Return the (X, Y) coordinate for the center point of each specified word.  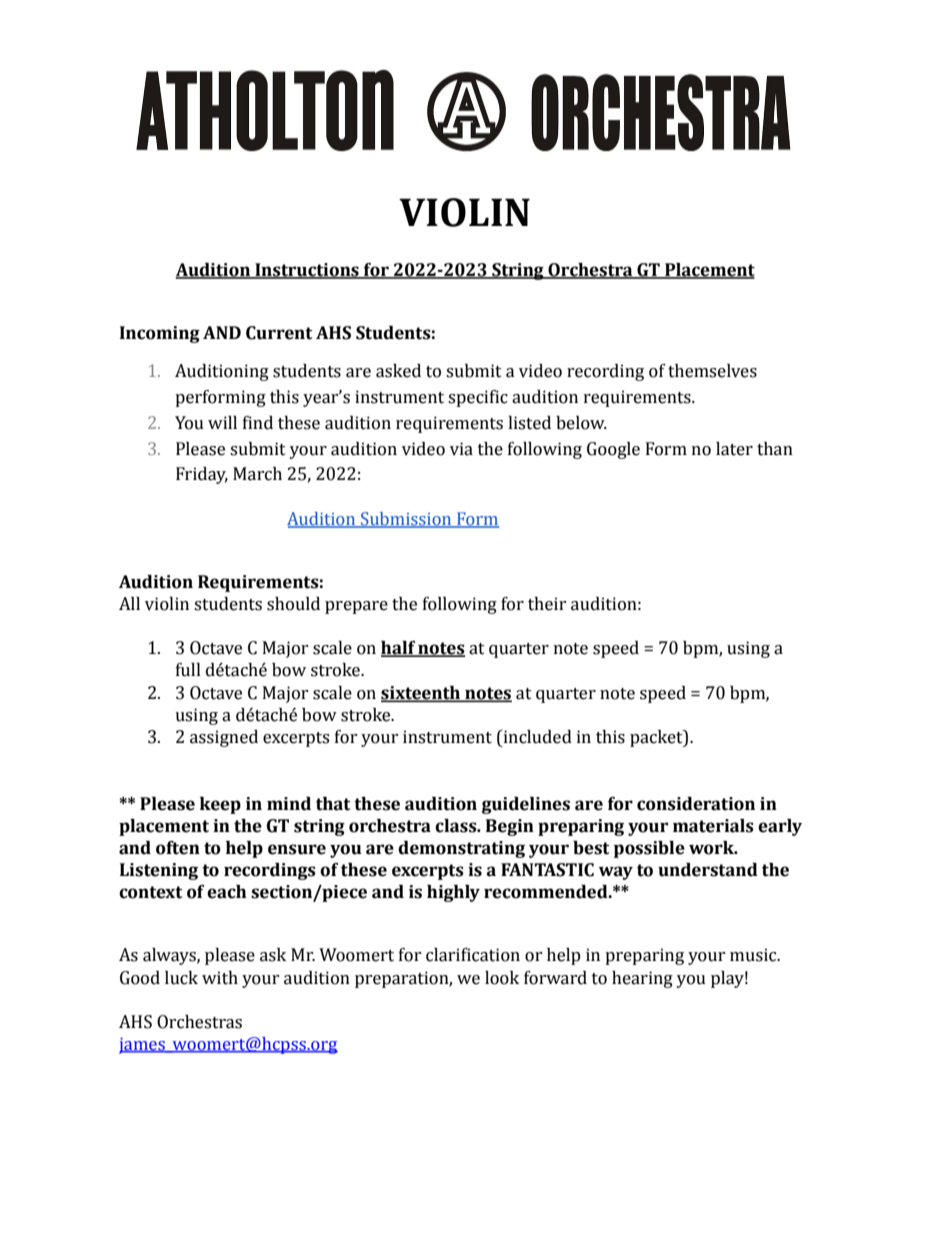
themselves (712, 371)
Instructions (307, 271)
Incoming (160, 334)
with (220, 978)
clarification (473, 955)
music (754, 955)
